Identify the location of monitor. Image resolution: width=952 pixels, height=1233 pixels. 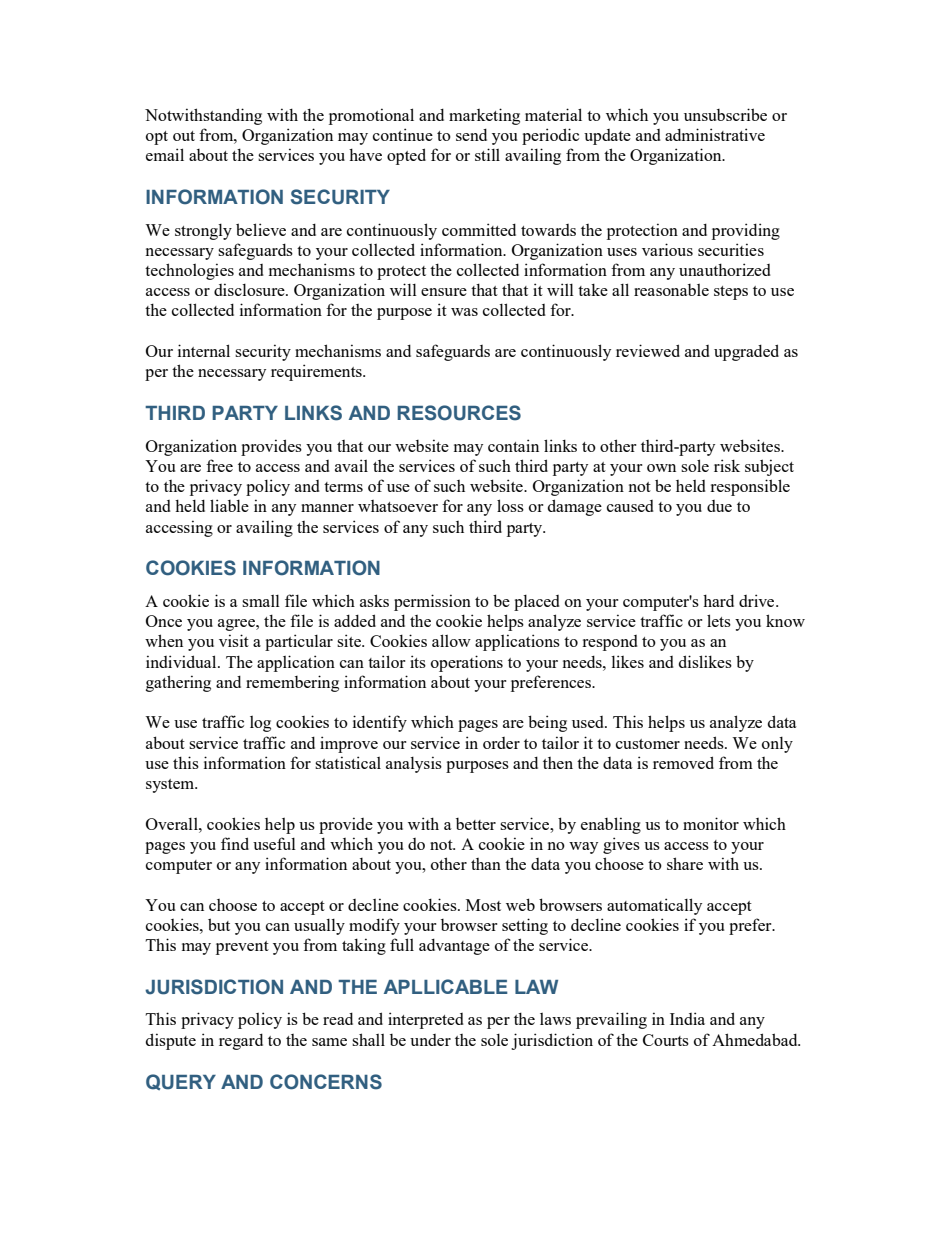
(711, 823).
